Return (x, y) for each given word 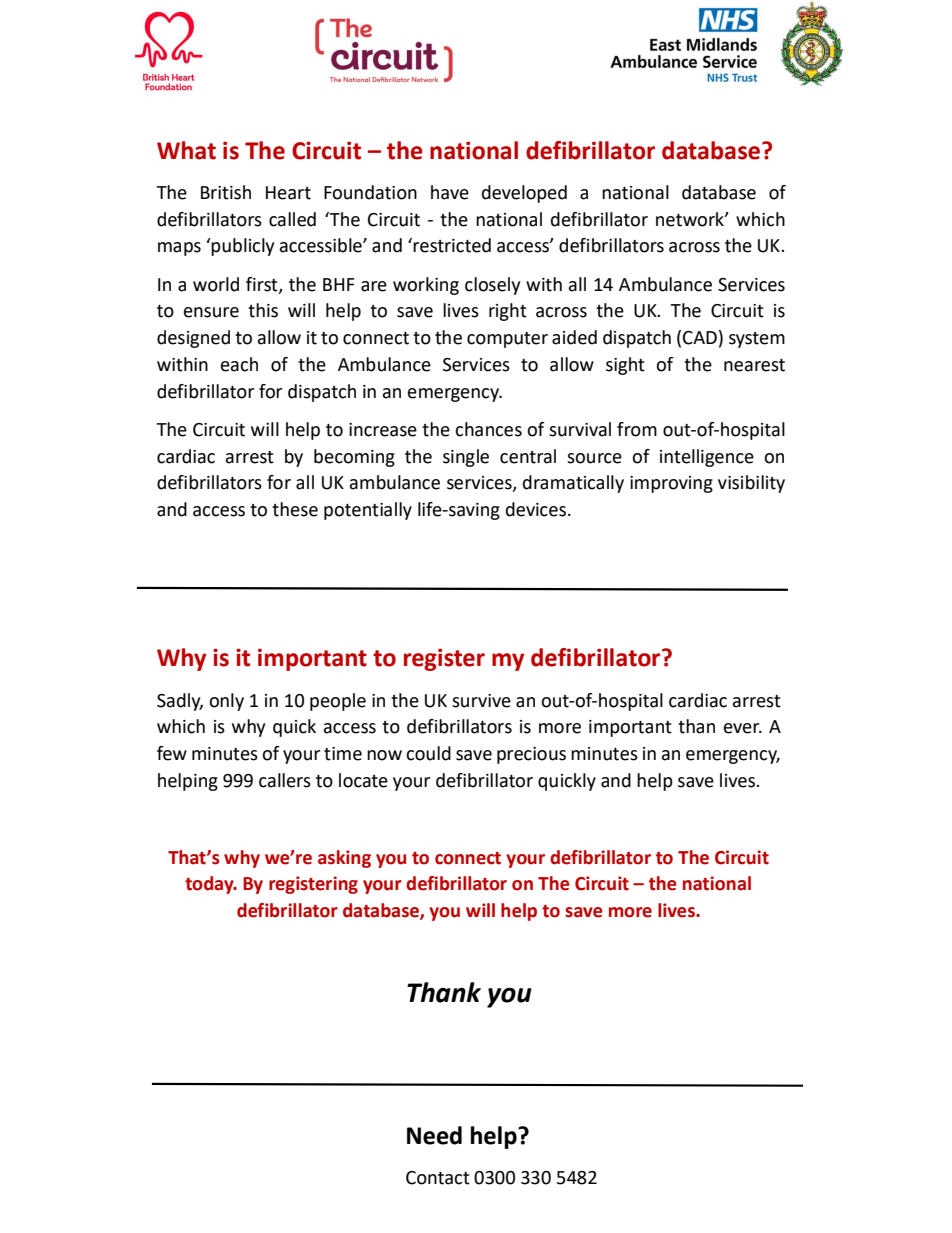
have (450, 192)
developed (524, 194)
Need (434, 1135)
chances (488, 429)
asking (344, 859)
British (226, 192)
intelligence (707, 458)
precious (531, 755)
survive (481, 701)
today (210, 885)
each (239, 364)
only (226, 702)
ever (743, 728)
